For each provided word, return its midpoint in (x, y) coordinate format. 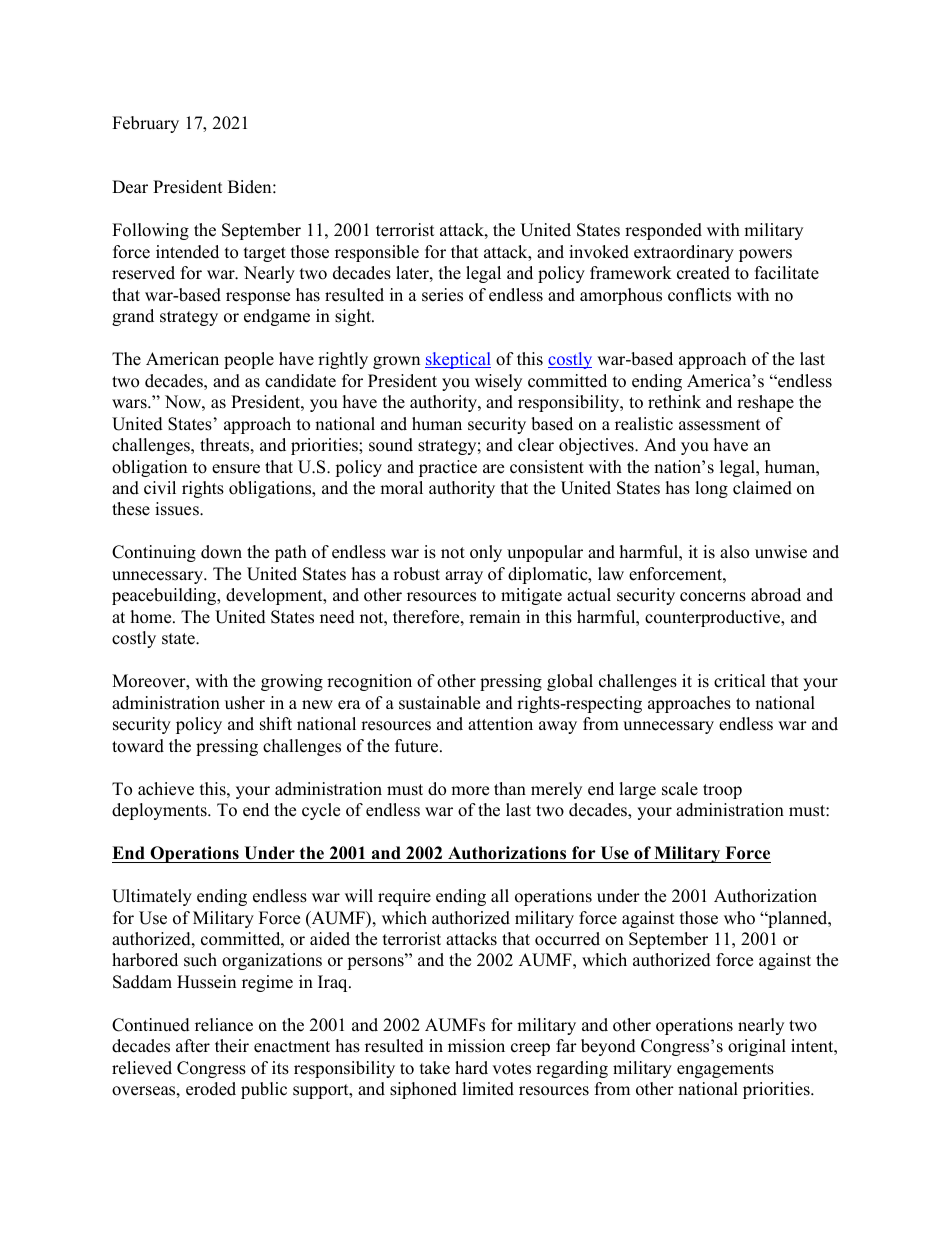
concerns (713, 597)
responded (663, 231)
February (145, 124)
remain (494, 617)
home (152, 617)
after (193, 1046)
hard (471, 1068)
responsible (377, 253)
